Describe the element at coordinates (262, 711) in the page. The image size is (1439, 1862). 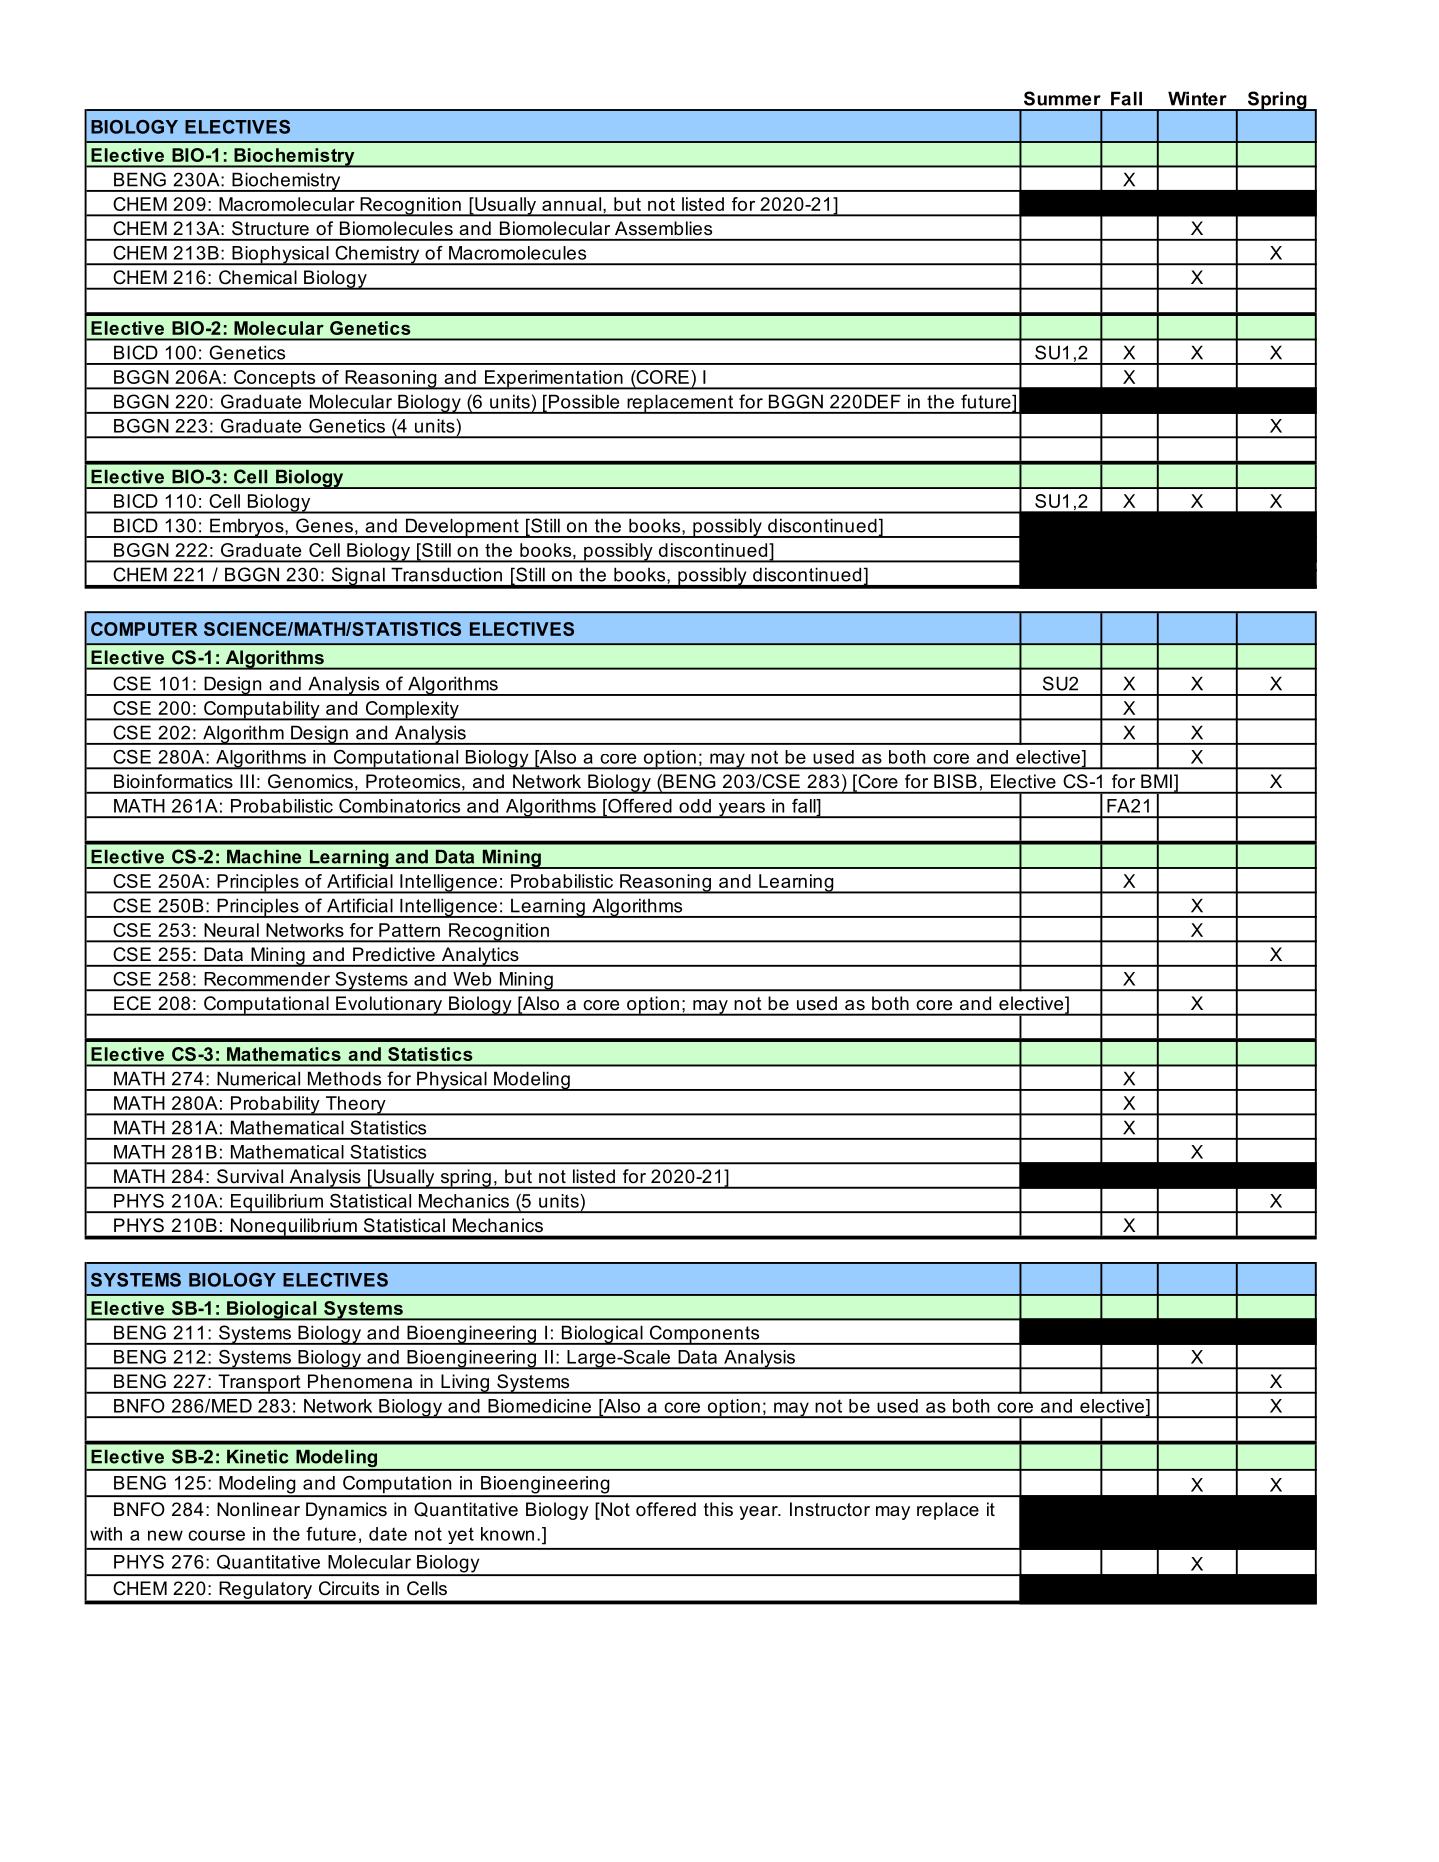
I see `Computability` at that location.
